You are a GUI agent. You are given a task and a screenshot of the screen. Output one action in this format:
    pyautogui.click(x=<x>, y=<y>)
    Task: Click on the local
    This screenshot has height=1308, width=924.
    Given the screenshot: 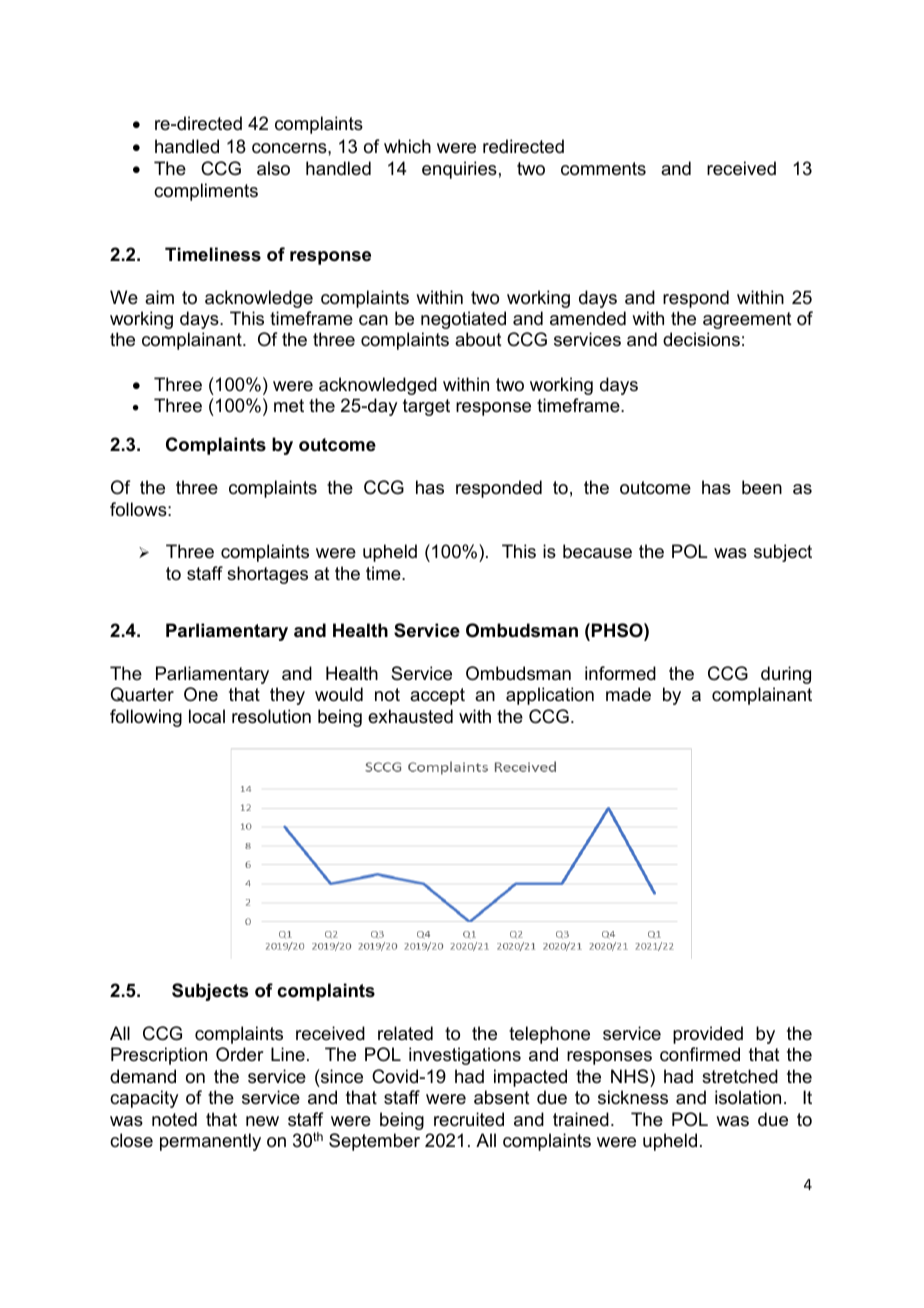 What is the action you would take?
    pyautogui.click(x=207, y=716)
